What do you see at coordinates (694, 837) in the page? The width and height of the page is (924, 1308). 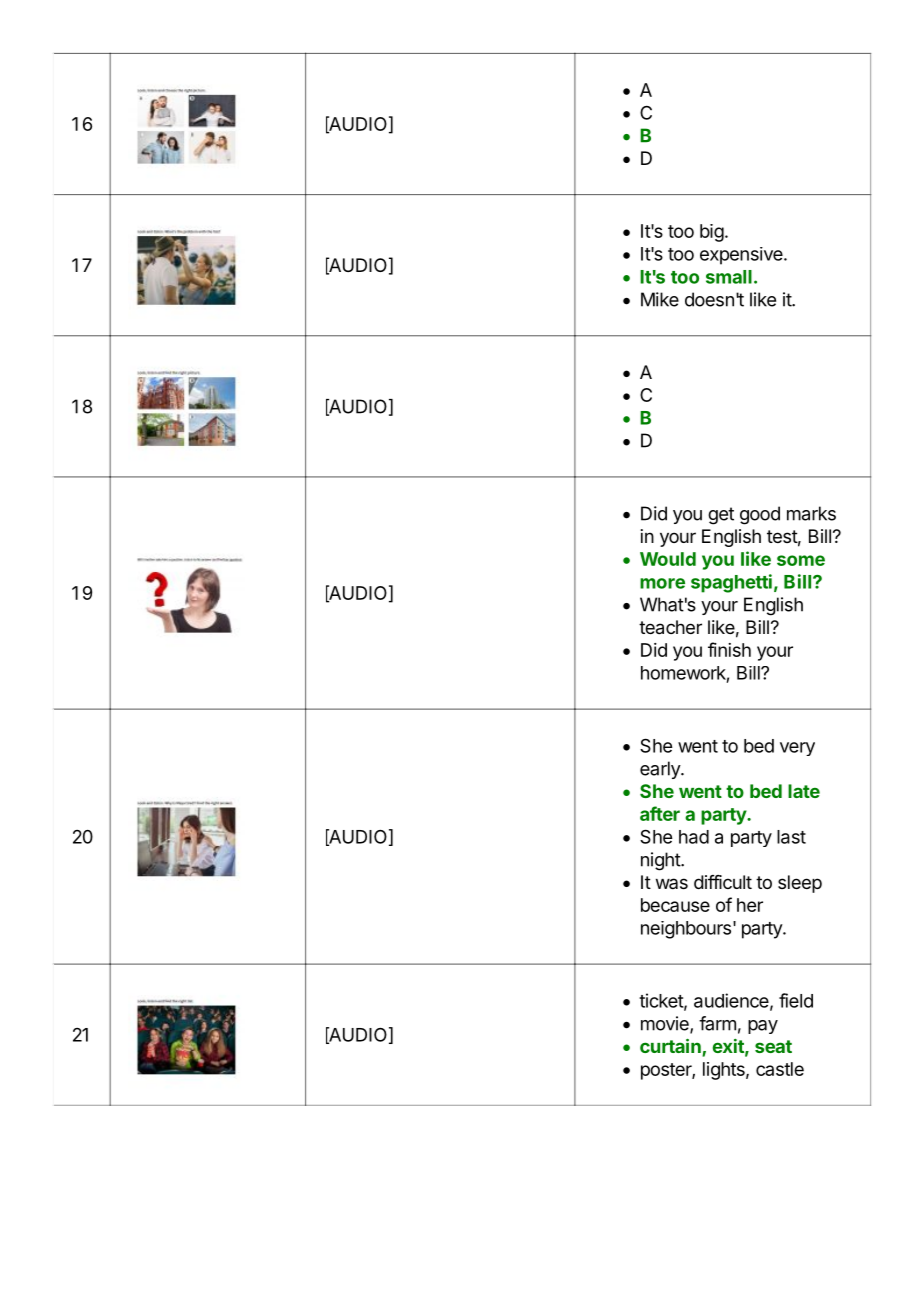 I see `had` at bounding box center [694, 837].
